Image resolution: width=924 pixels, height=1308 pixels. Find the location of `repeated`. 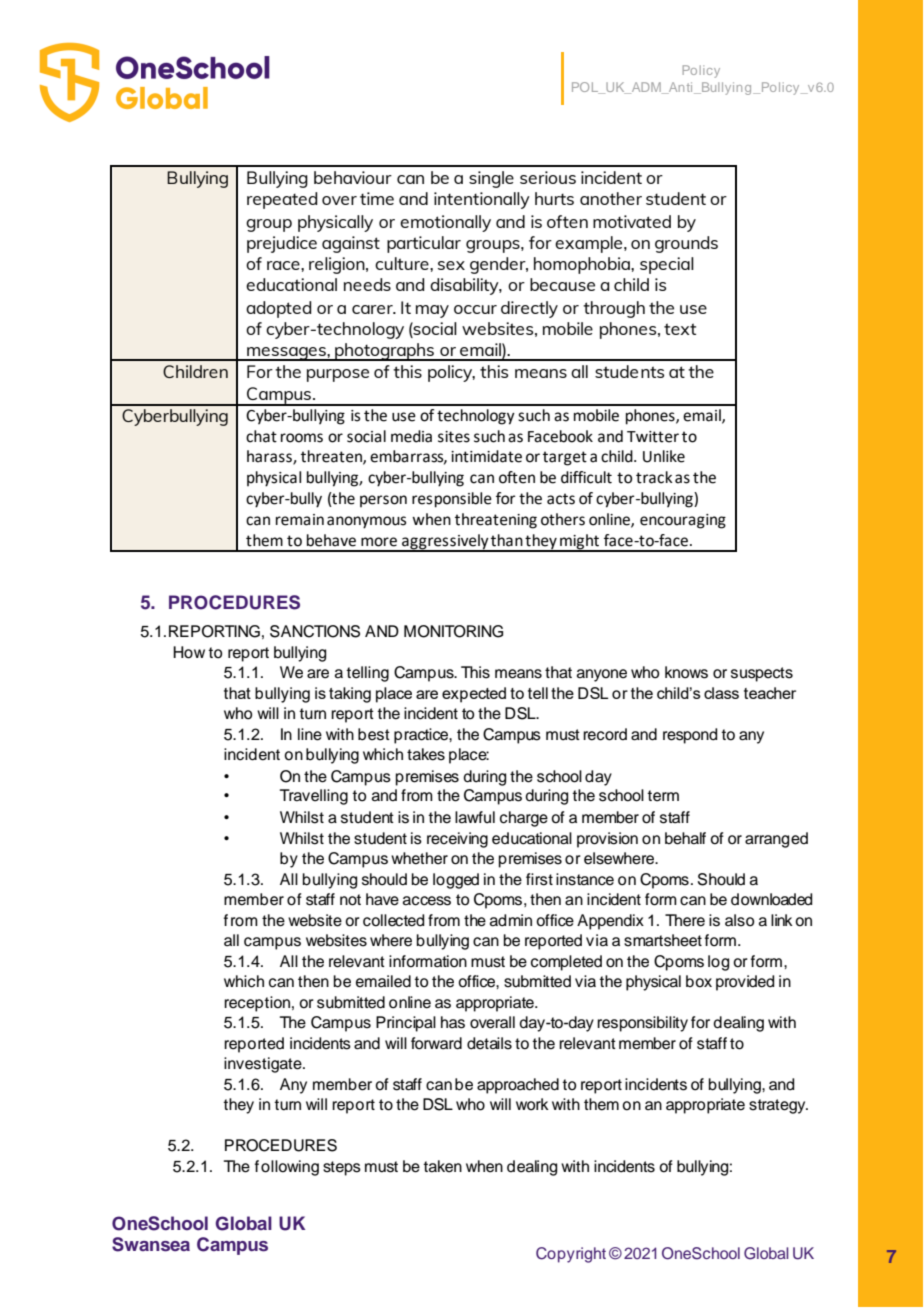

repeated is located at coordinates (282, 200).
